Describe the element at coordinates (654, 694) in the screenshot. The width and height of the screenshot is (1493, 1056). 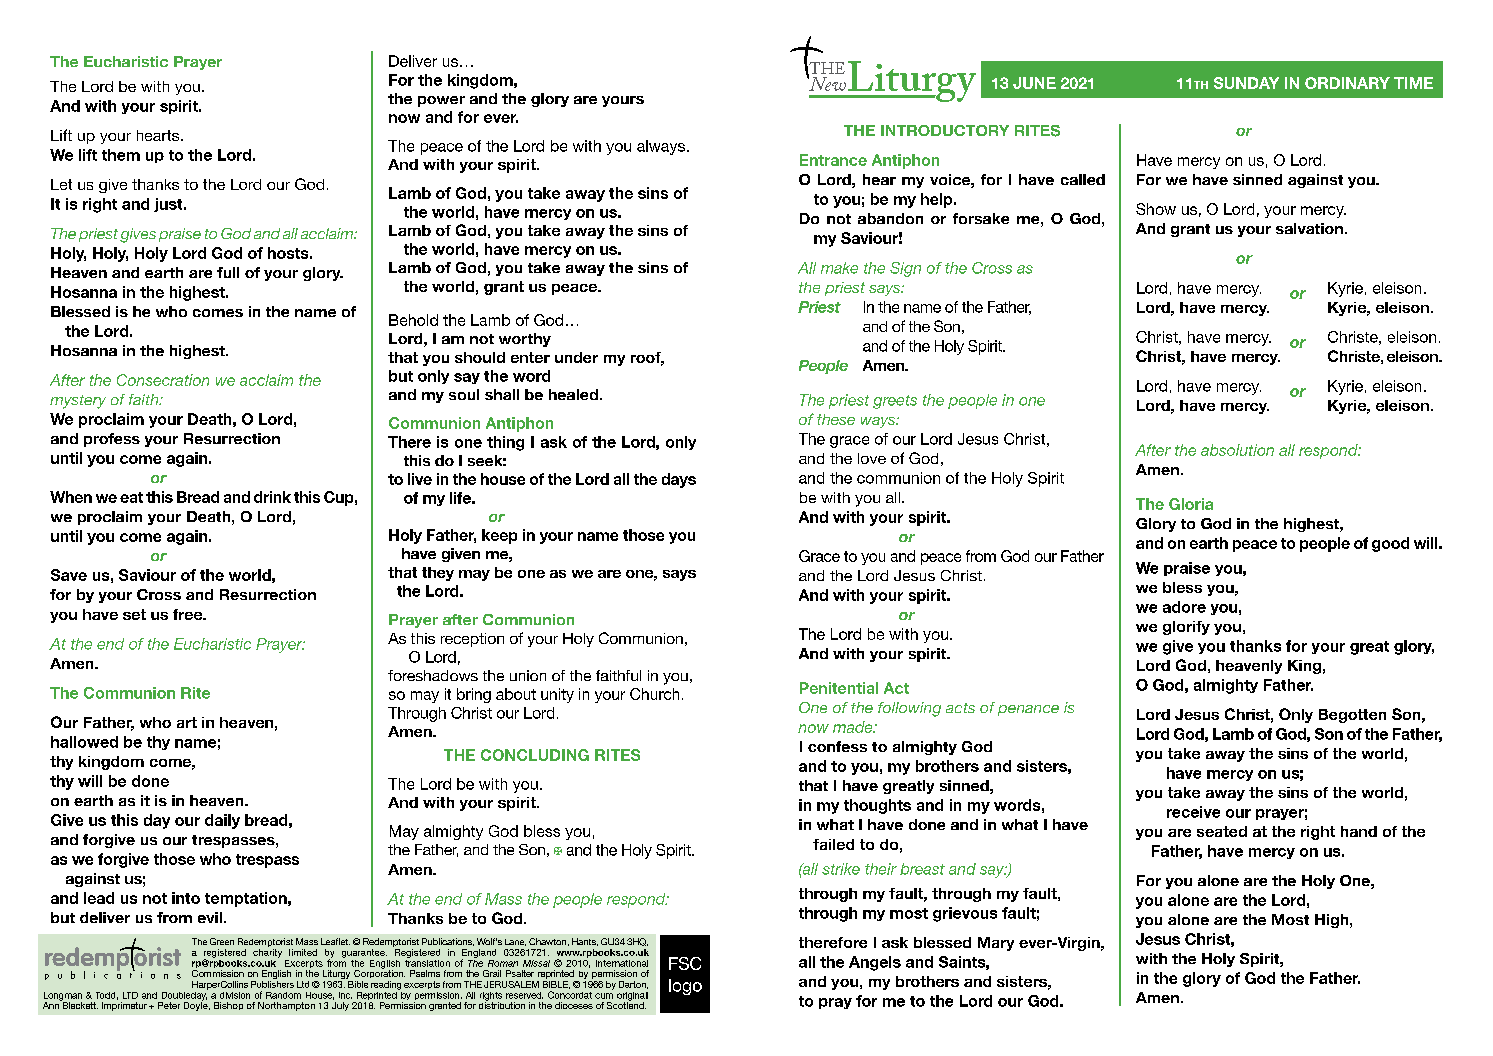
I see `Church` at that location.
